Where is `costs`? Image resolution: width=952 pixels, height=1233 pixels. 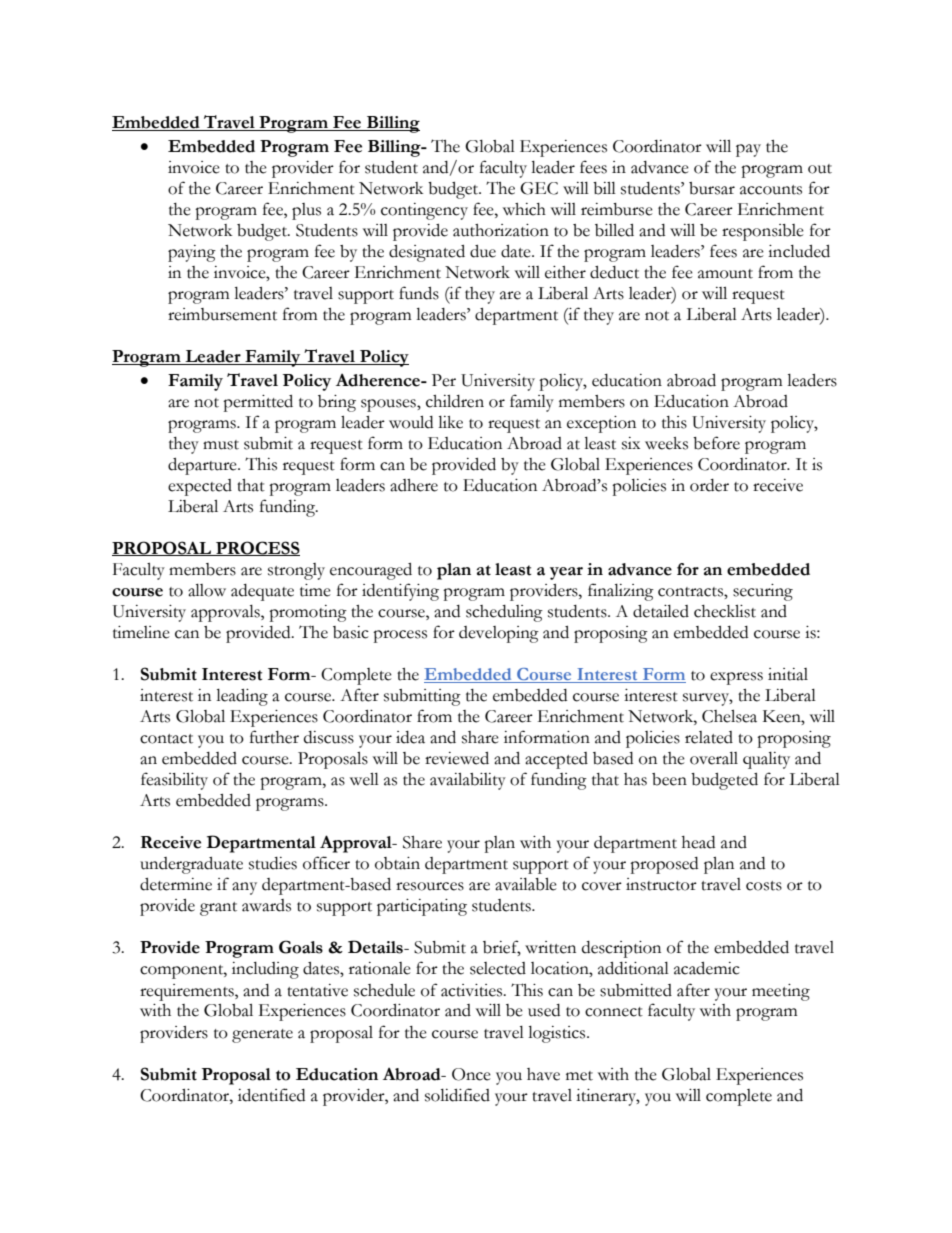
costs is located at coordinates (764, 886).
